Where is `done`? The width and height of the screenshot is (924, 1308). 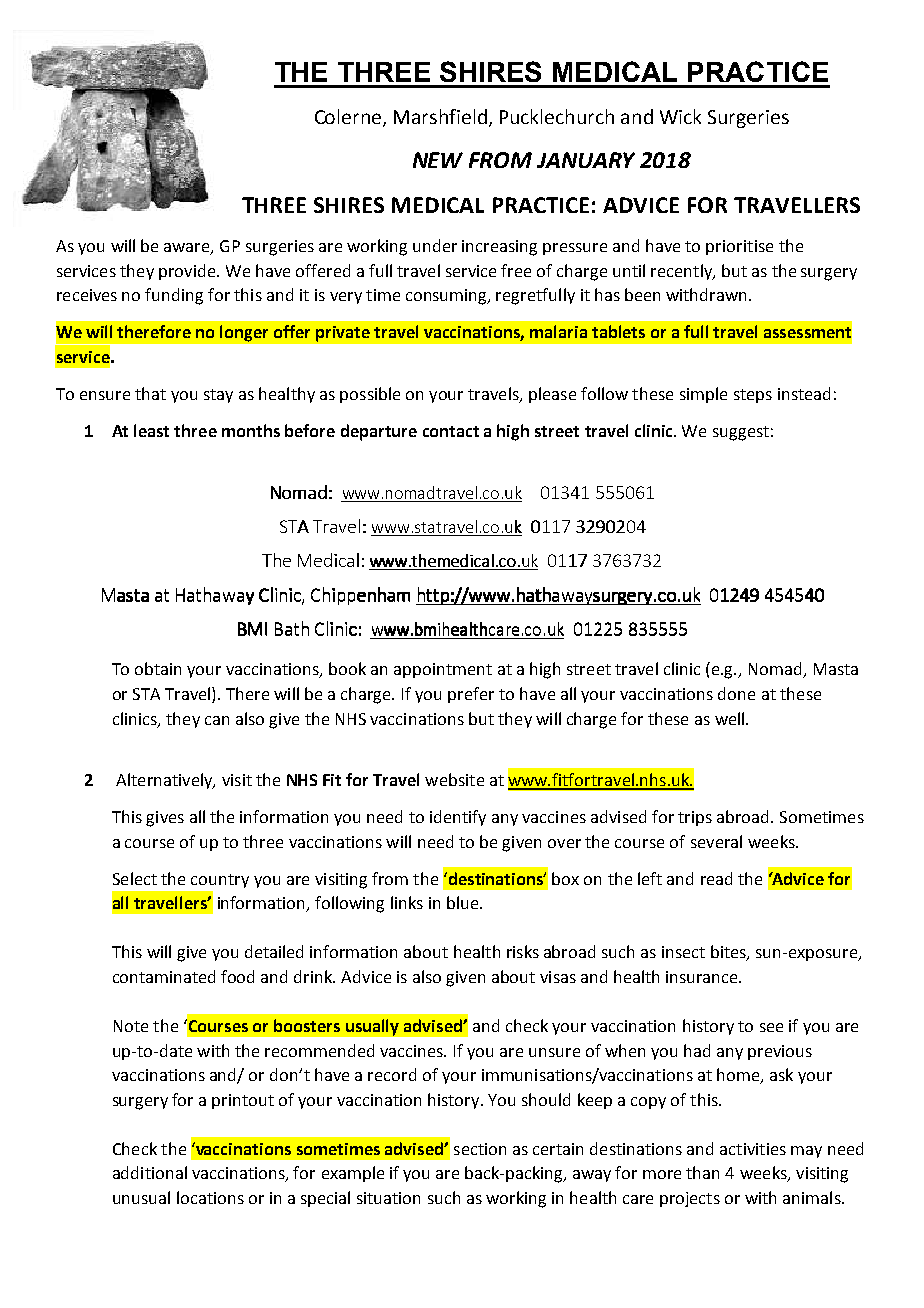
done is located at coordinates (736, 693).
